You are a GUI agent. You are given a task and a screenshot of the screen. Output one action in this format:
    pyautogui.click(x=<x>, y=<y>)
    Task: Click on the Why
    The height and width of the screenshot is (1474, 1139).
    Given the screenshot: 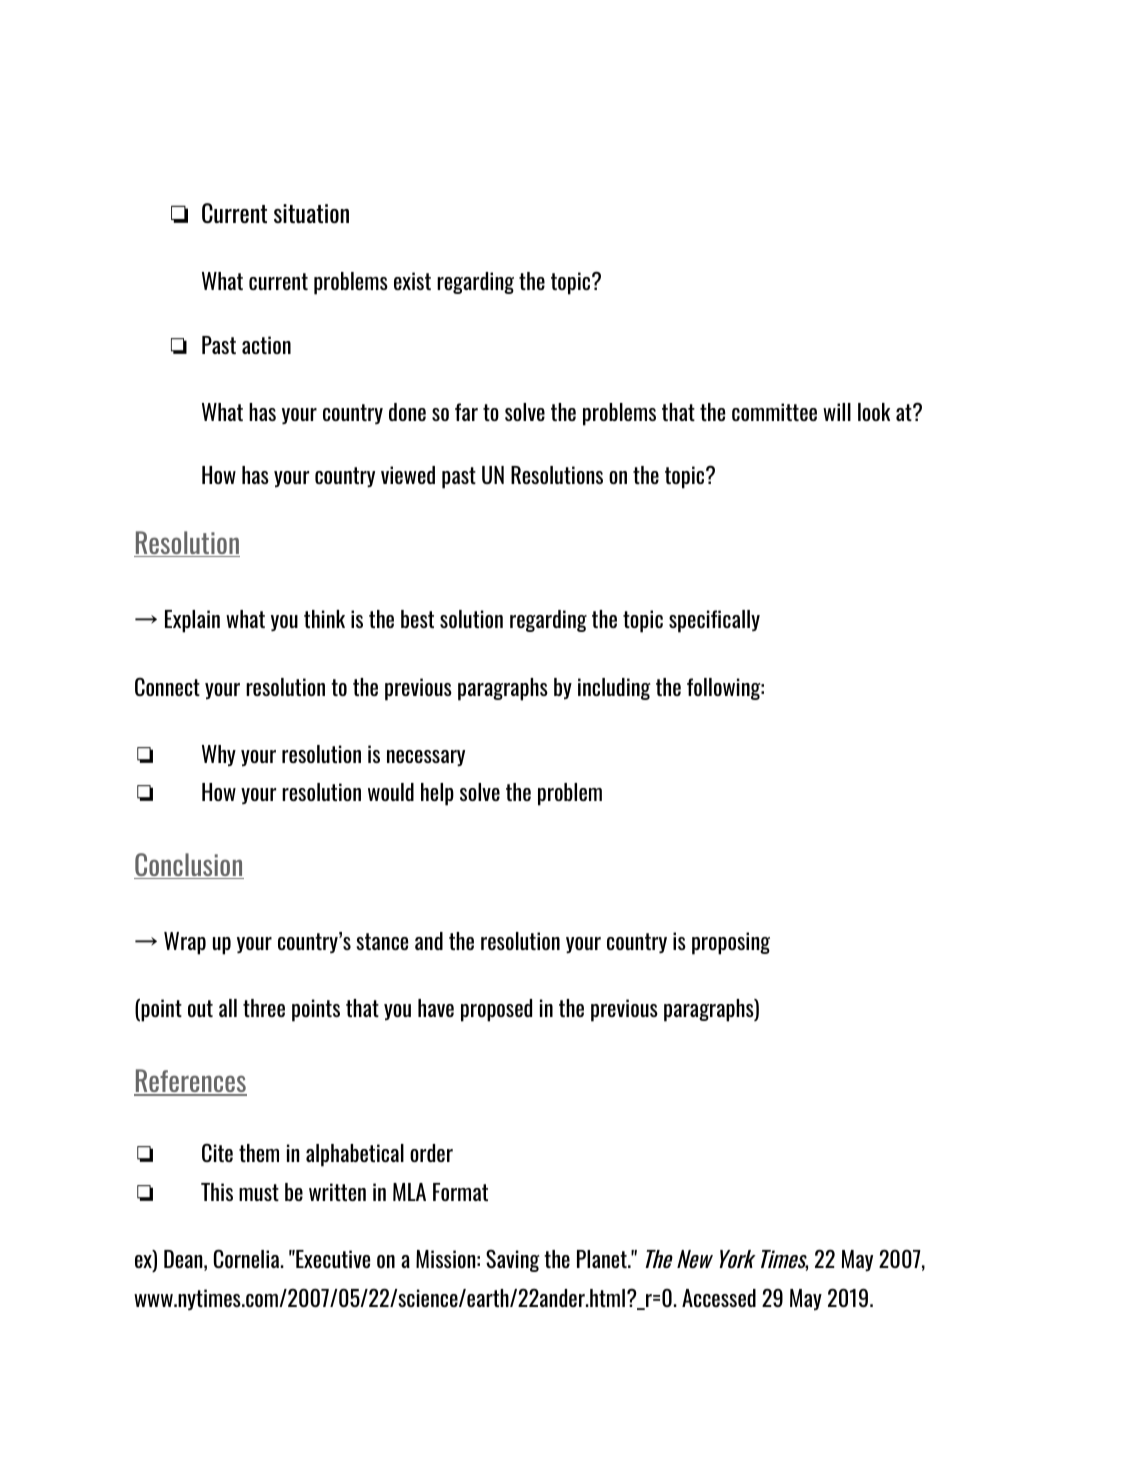 What is the action you would take?
    pyautogui.click(x=219, y=756)
